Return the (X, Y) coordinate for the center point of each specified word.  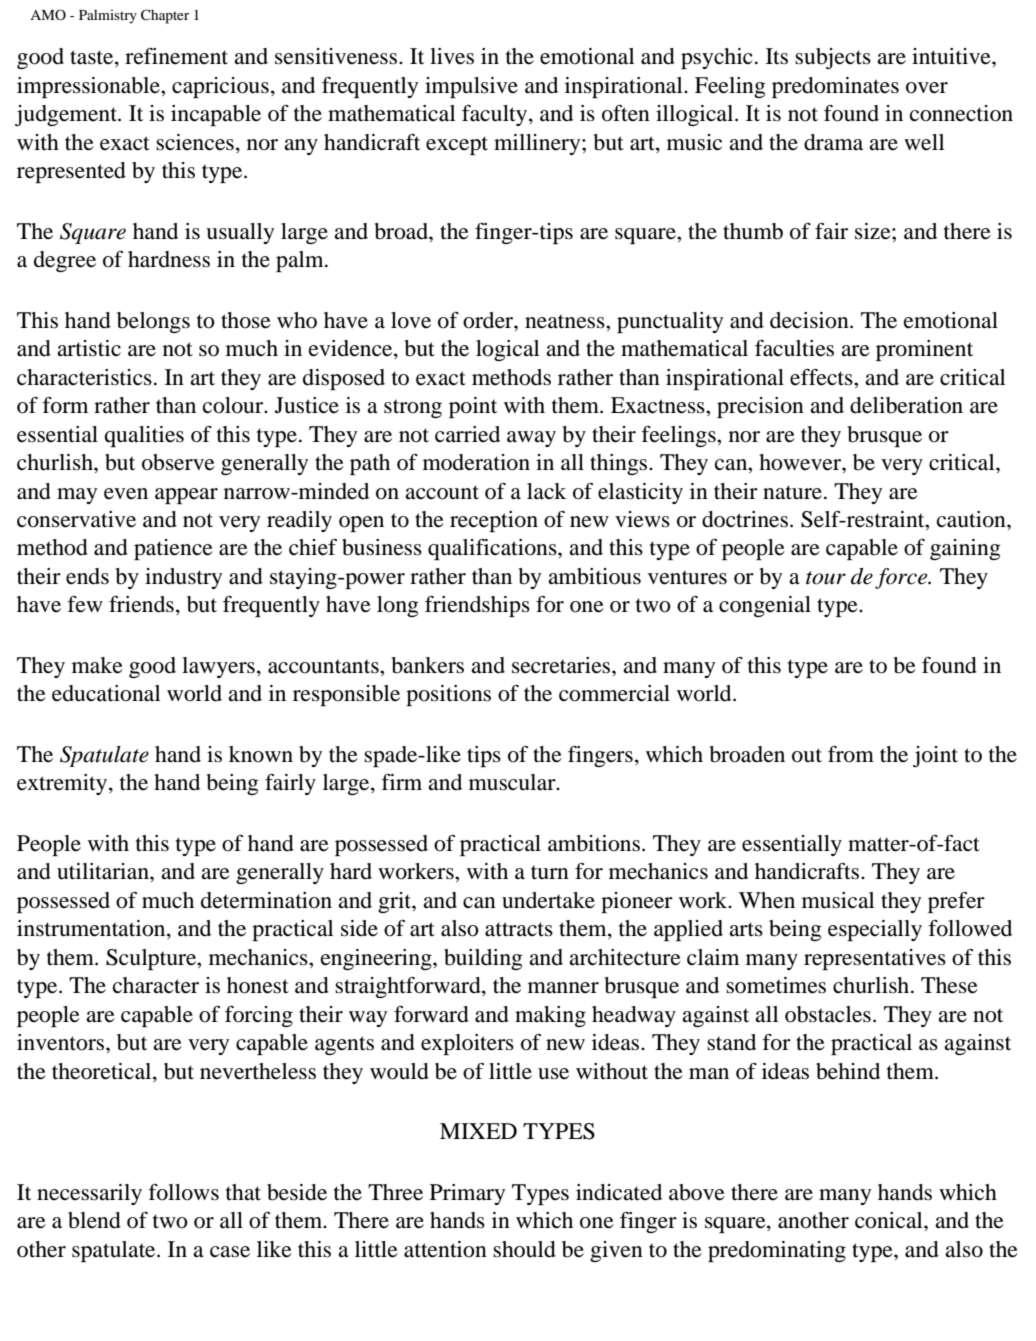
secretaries (562, 665)
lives (452, 56)
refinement (176, 56)
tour (826, 578)
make (97, 665)
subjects (833, 58)
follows (183, 1192)
